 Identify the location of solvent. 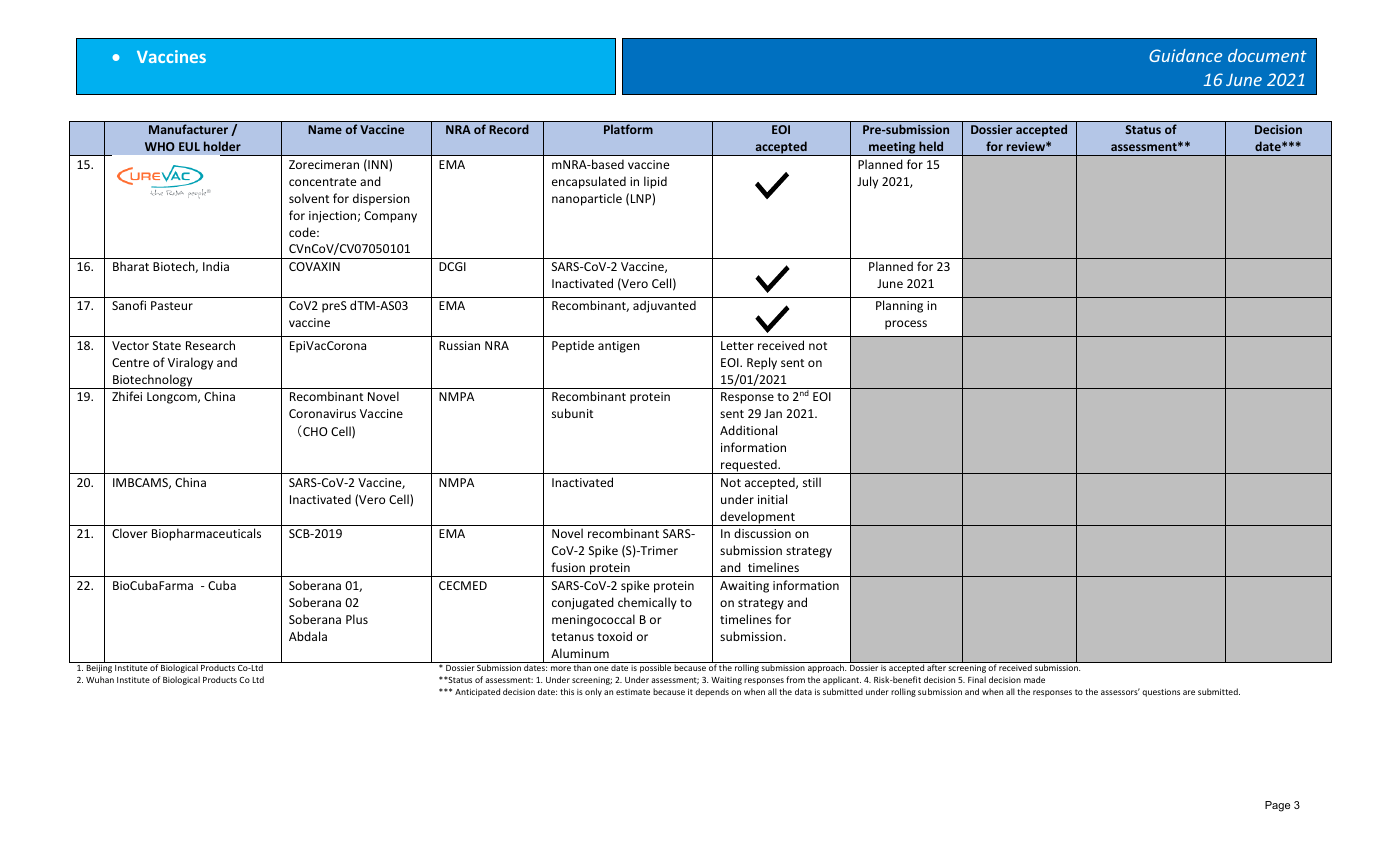
(309, 198).
